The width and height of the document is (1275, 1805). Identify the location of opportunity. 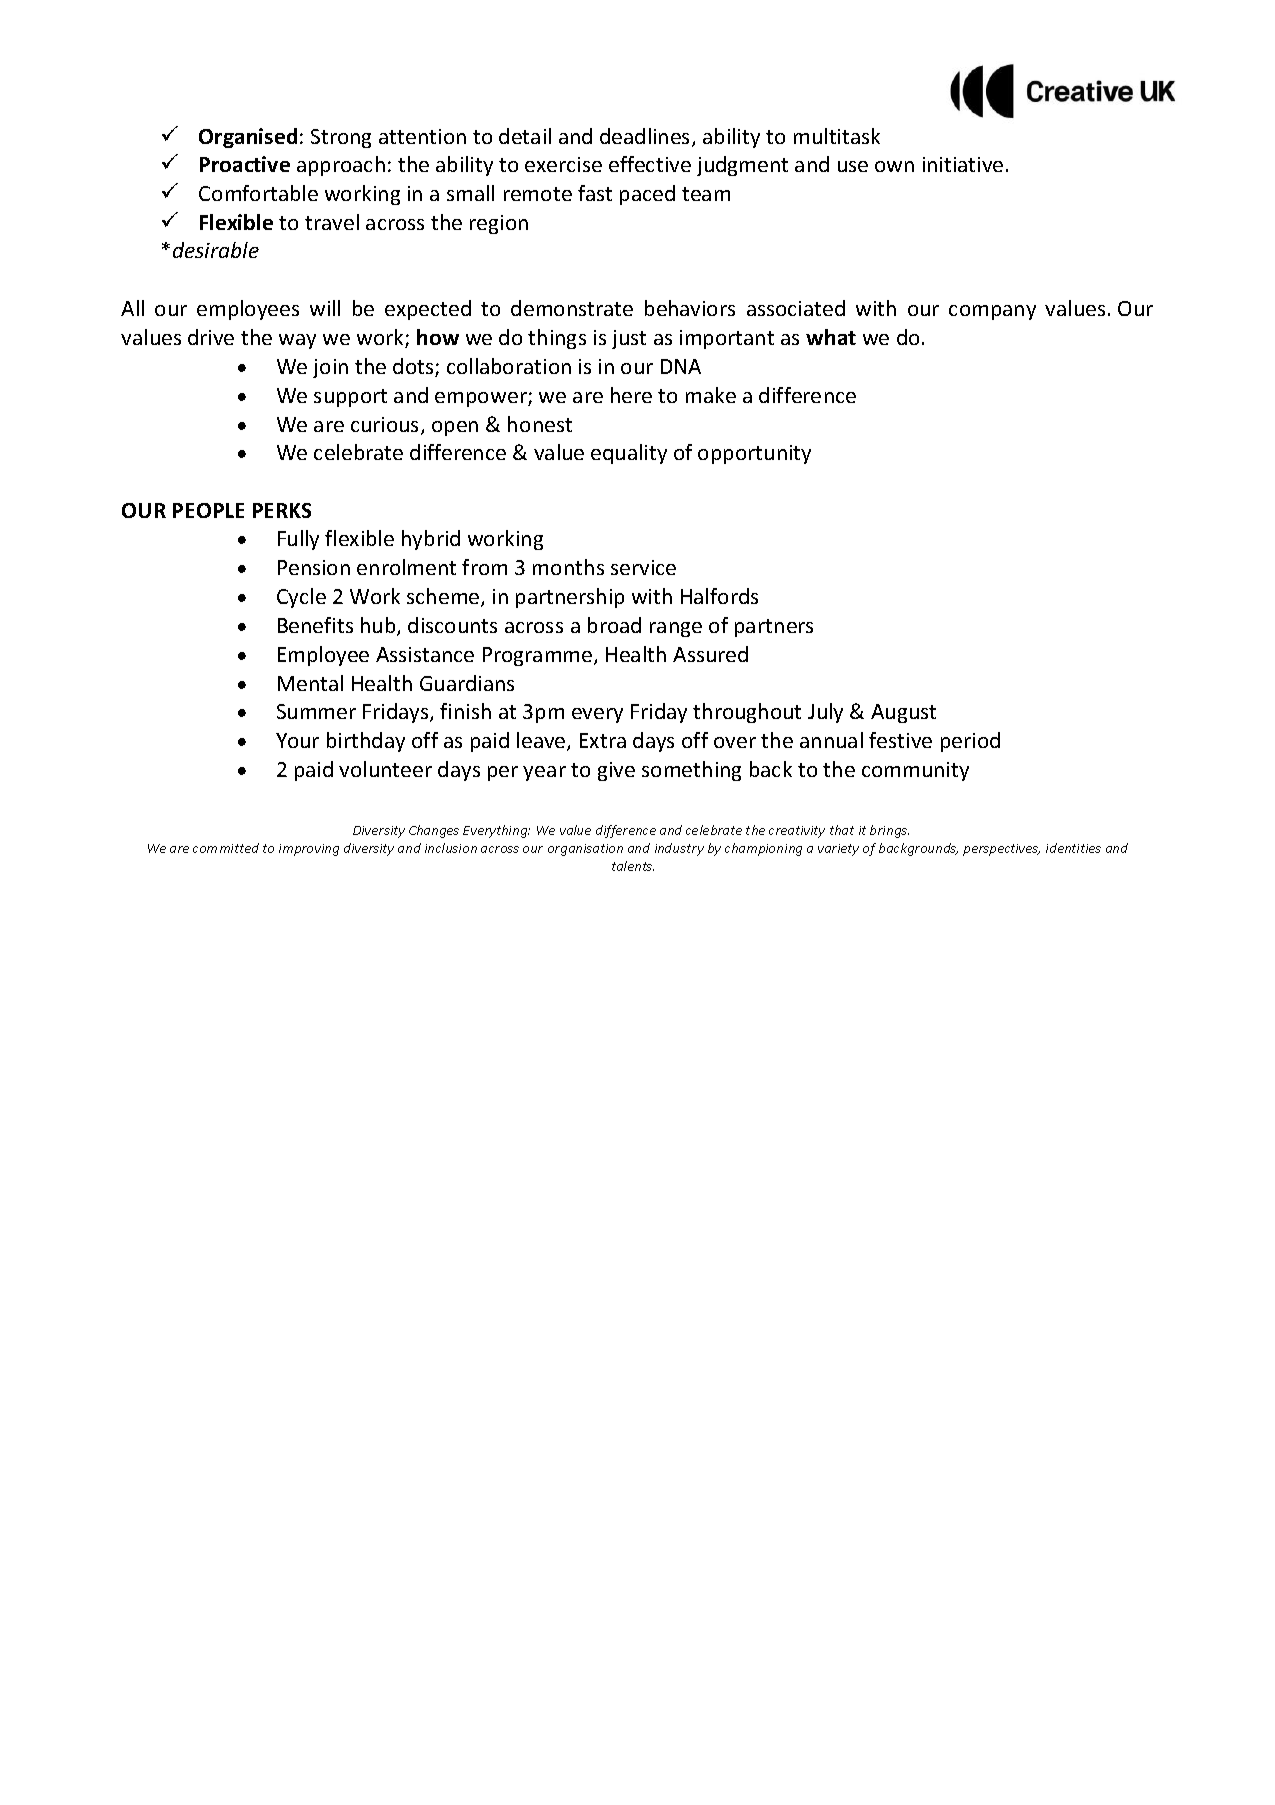
(754, 454).
